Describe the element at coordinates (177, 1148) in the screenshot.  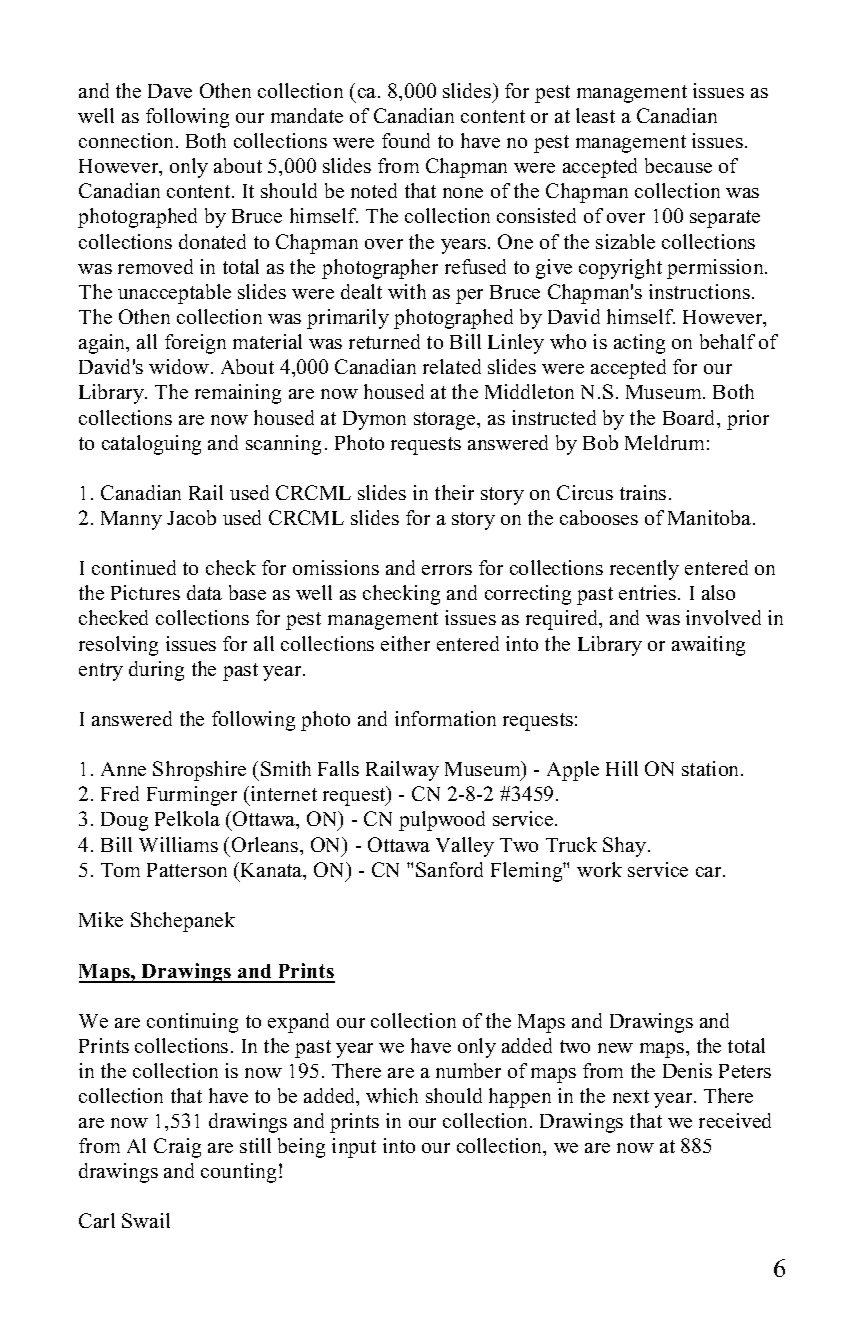
I see `Craig` at that location.
